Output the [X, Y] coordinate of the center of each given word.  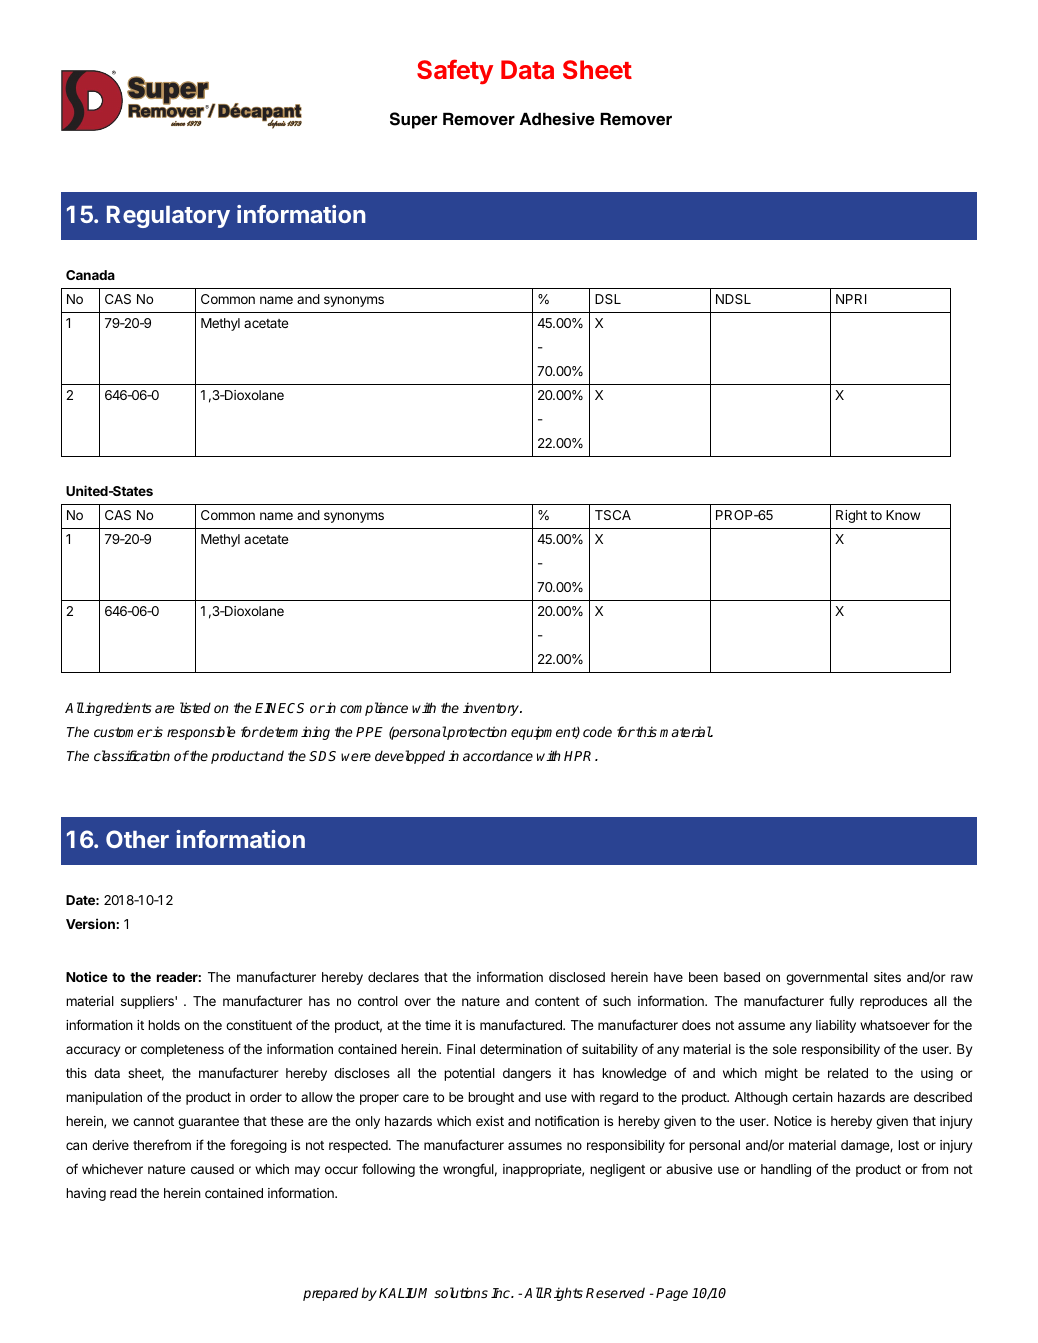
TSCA [613, 515]
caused [212, 1169]
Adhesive [557, 119]
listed [195, 707]
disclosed [577, 977]
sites [887, 977]
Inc [501, 1293]
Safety [455, 71]
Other [137, 839]
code [597, 731]
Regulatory [168, 217]
